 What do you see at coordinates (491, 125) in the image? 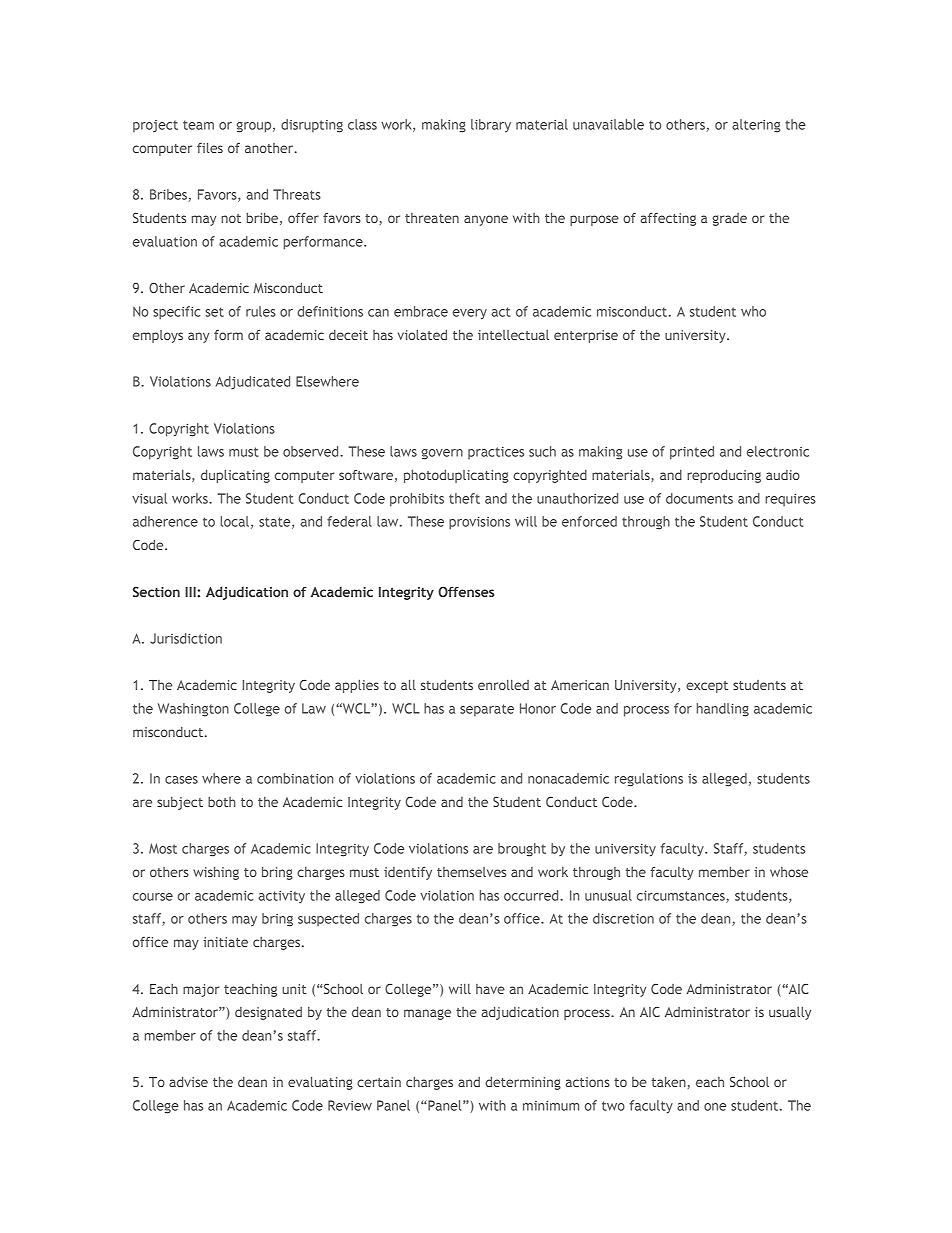
I see `library` at bounding box center [491, 125].
